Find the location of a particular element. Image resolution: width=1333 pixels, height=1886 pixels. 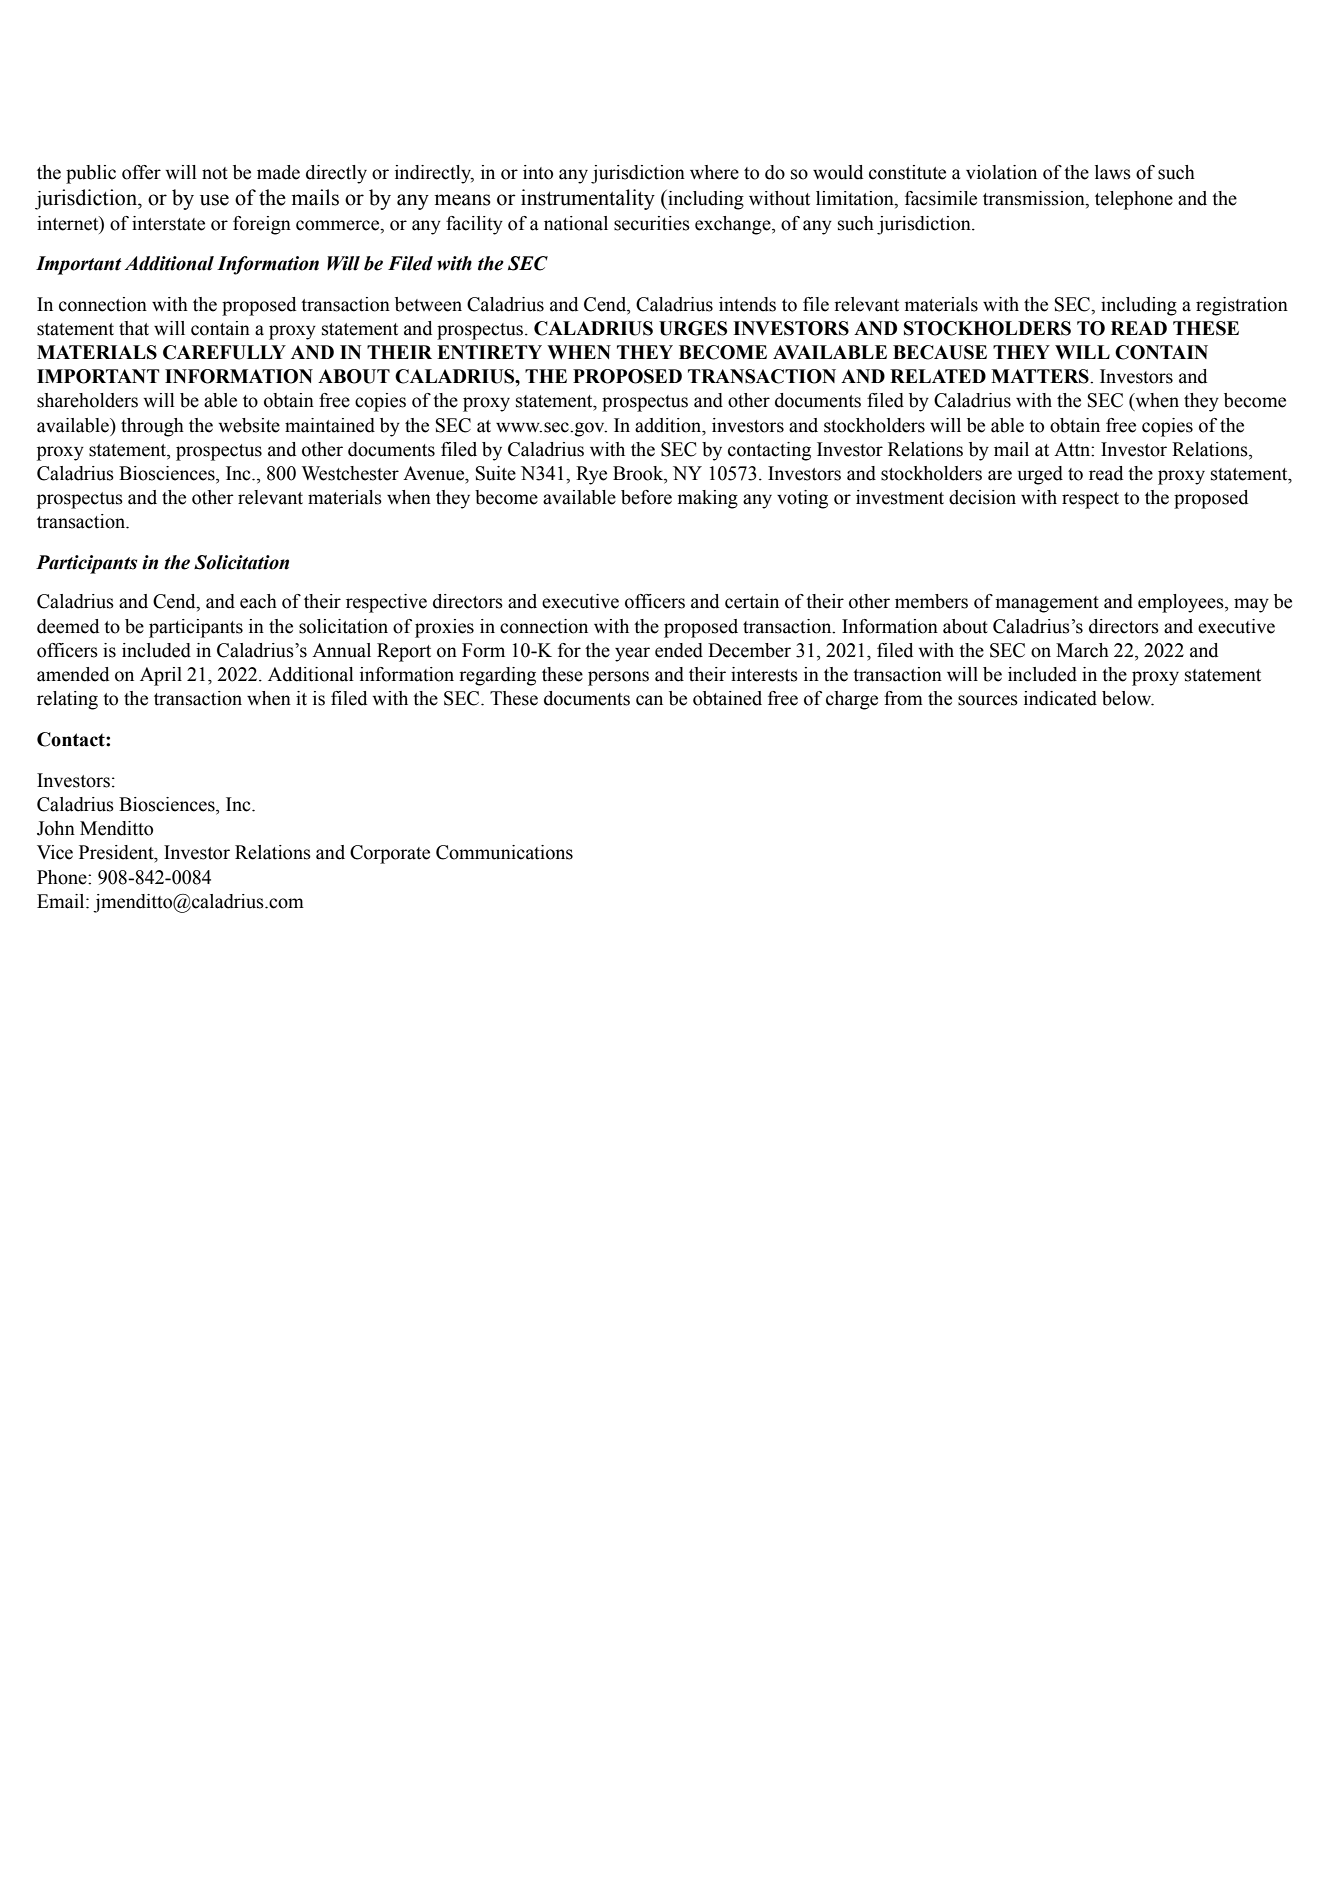

instrumentality is located at coordinates (588, 199).
